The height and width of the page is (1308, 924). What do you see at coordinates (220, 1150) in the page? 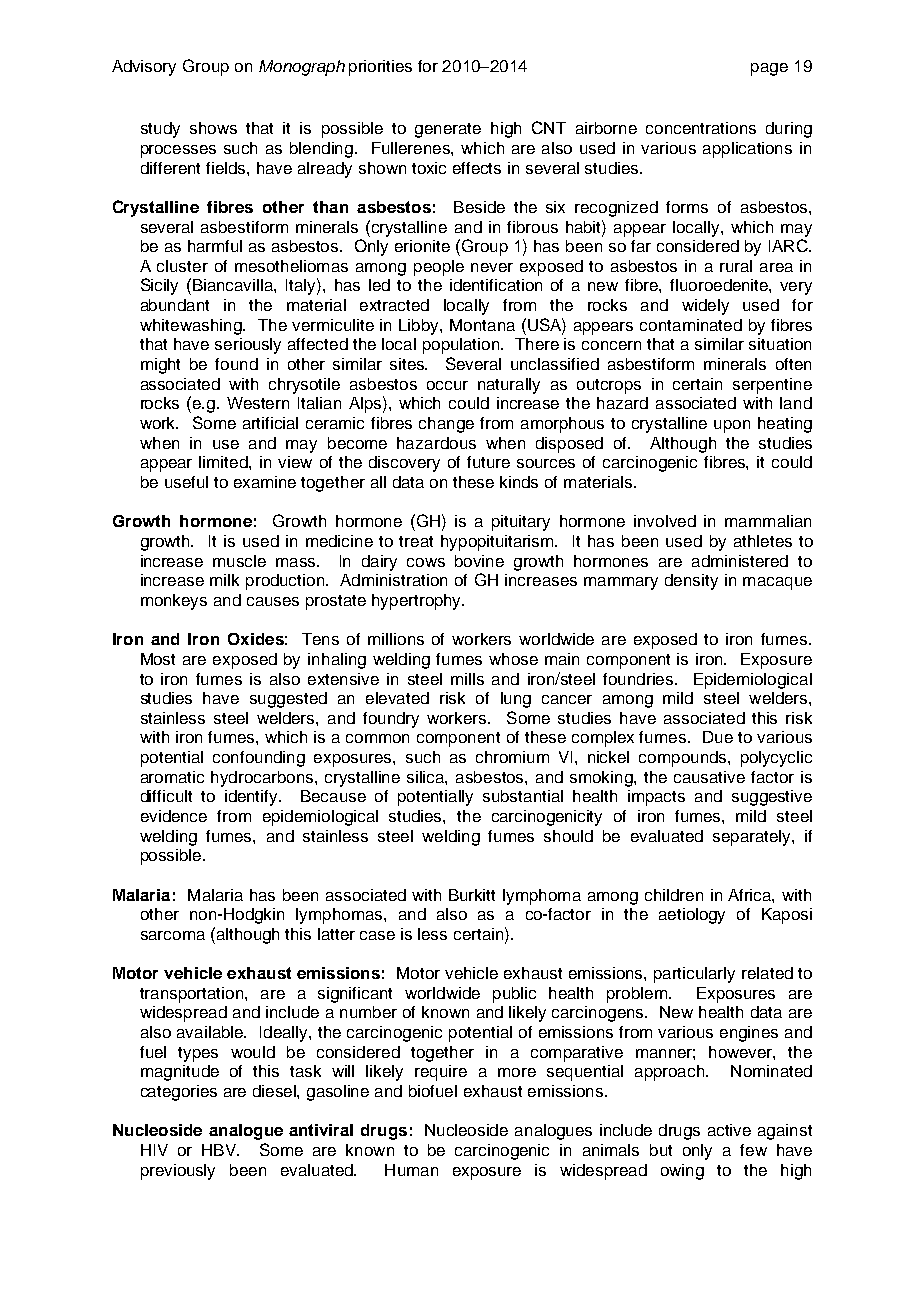
I see `HBV` at bounding box center [220, 1150].
